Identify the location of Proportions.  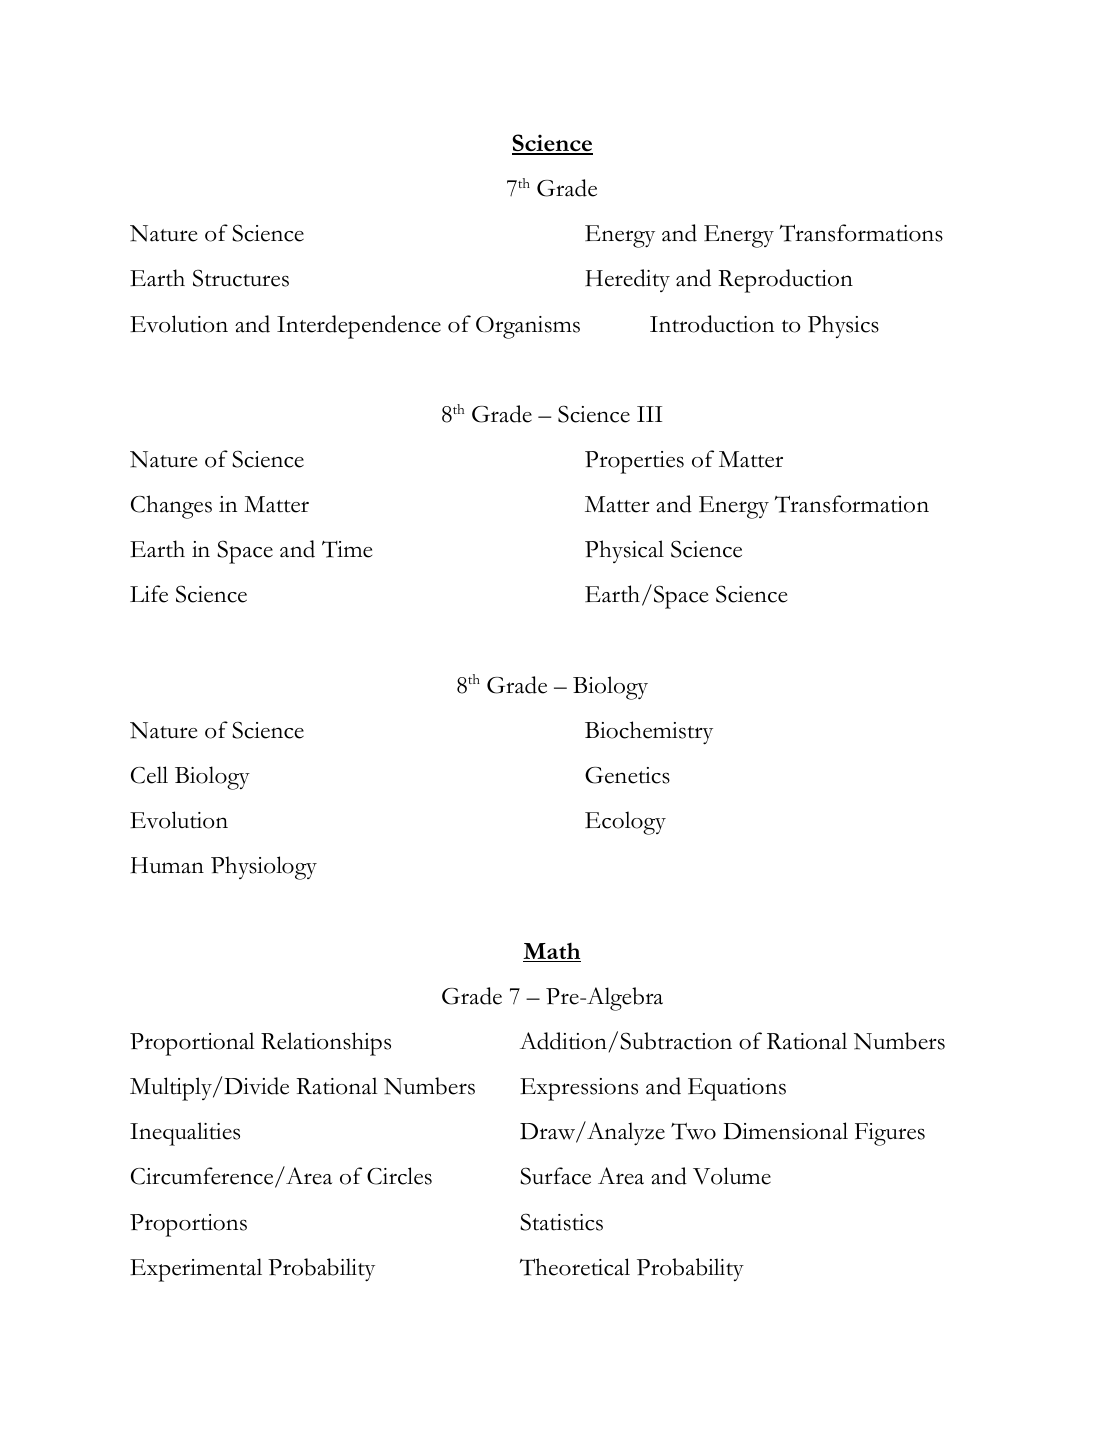
(188, 1225).
